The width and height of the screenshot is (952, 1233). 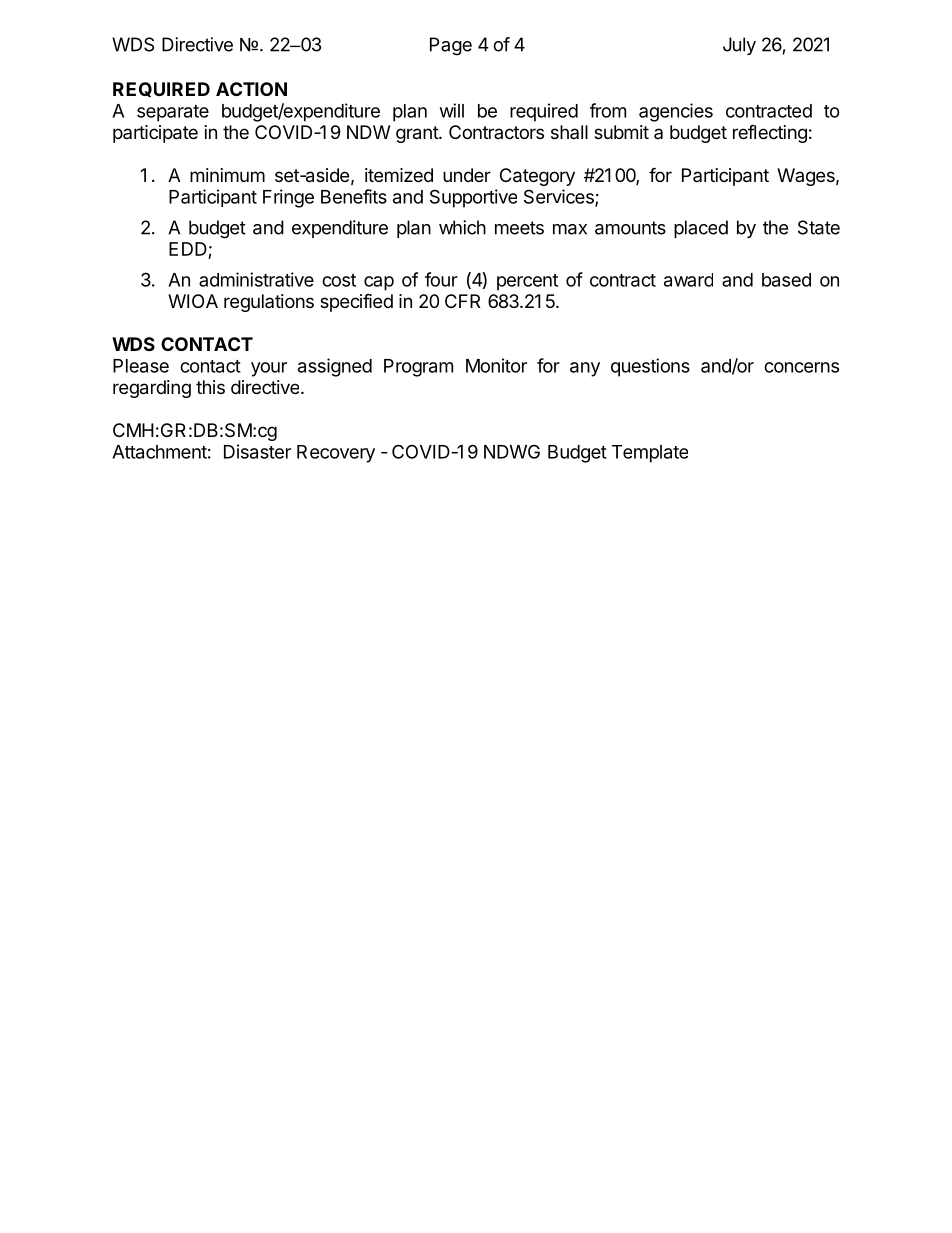 I want to click on Page, so click(x=451, y=46).
